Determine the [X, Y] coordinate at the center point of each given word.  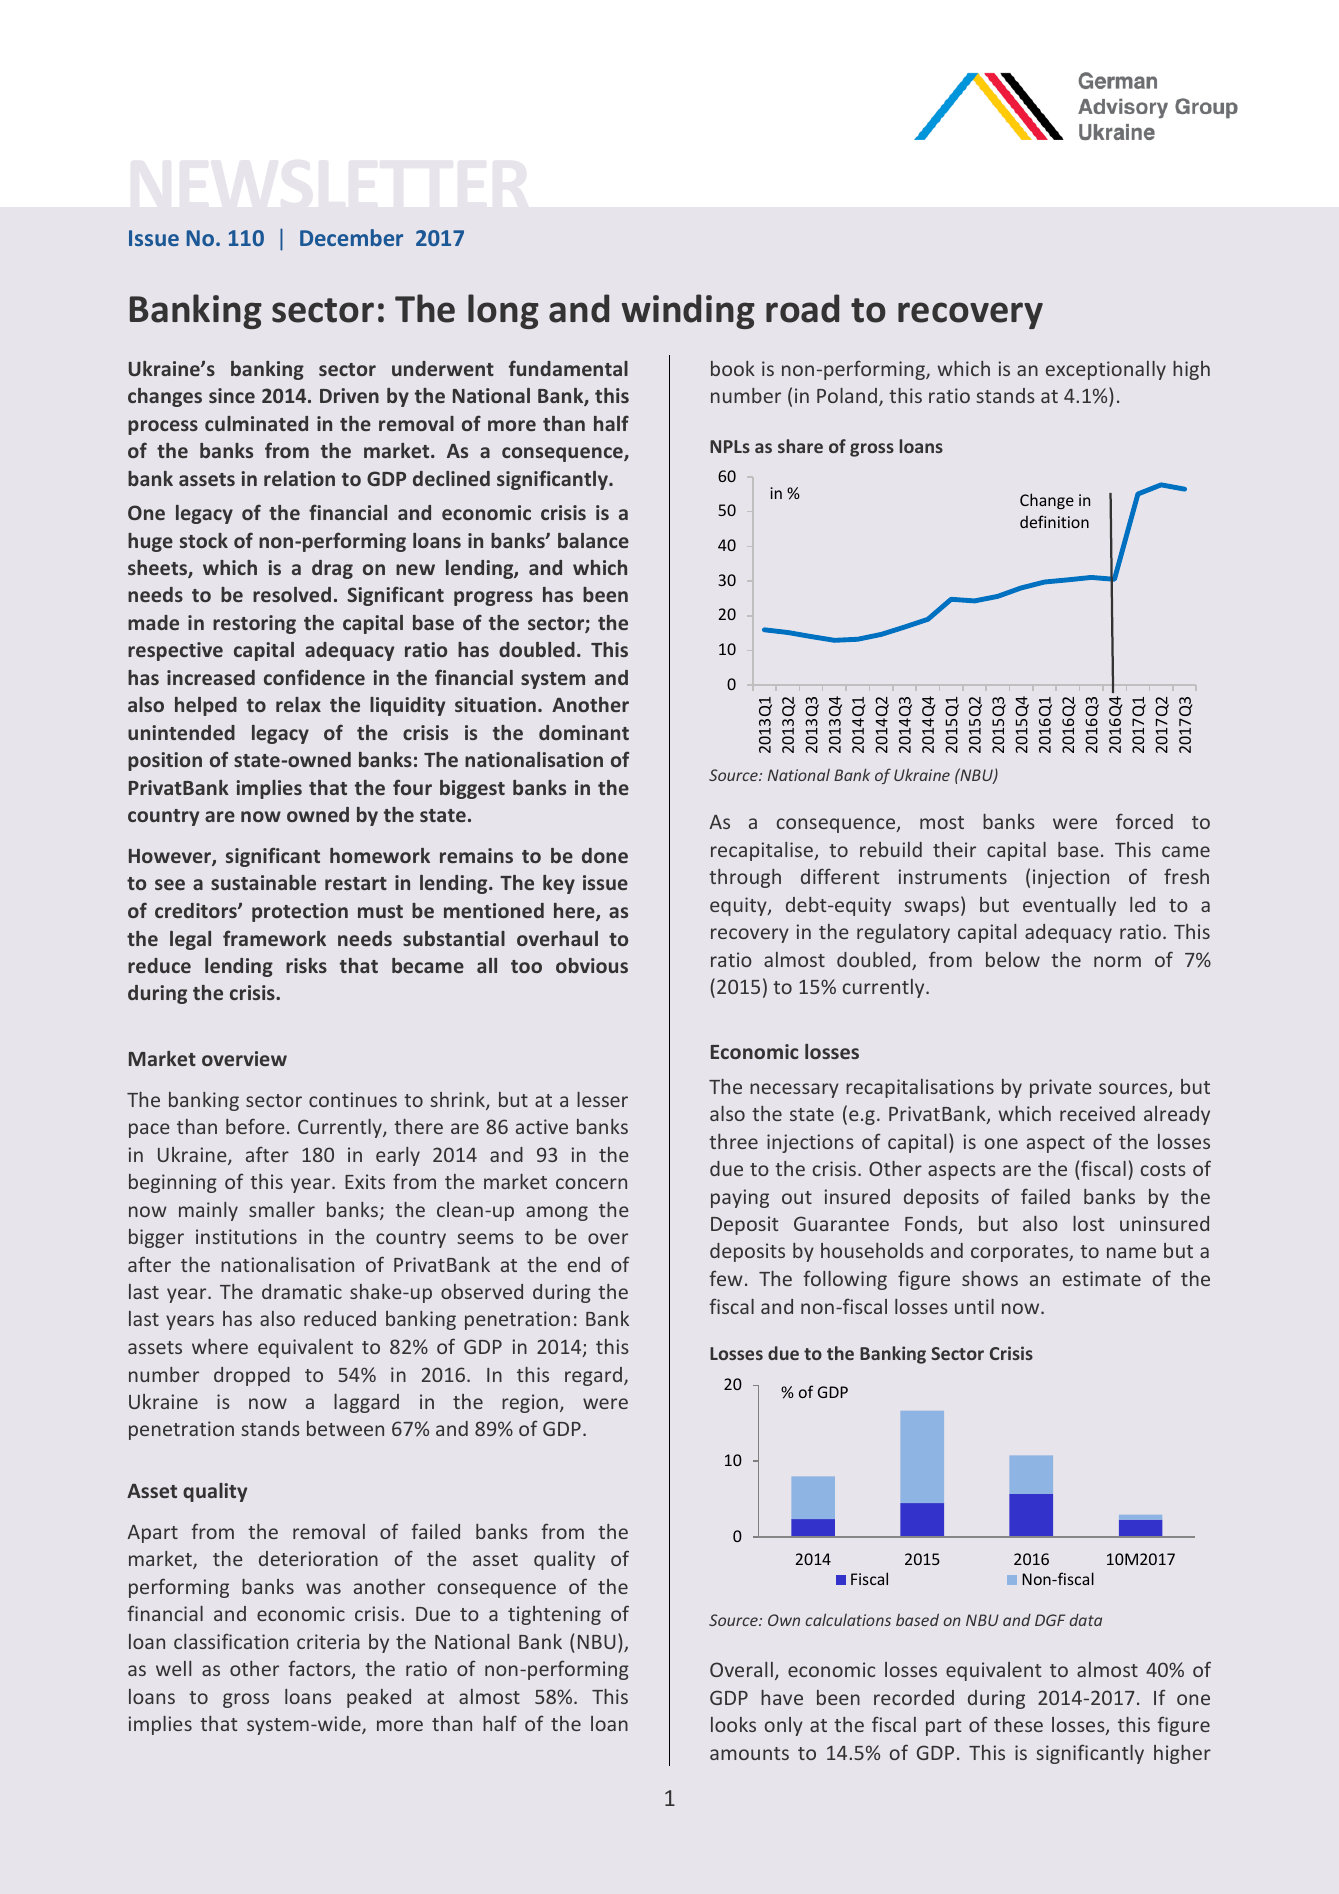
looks [733, 1724]
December [351, 237]
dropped [252, 1376]
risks [306, 965]
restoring [254, 624]
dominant [584, 732]
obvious [592, 965]
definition [1054, 521]
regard [593, 1376]
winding [688, 311]
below [1013, 959]
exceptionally [1106, 370]
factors [320, 1669]
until [974, 1306]
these [1018, 1724]
